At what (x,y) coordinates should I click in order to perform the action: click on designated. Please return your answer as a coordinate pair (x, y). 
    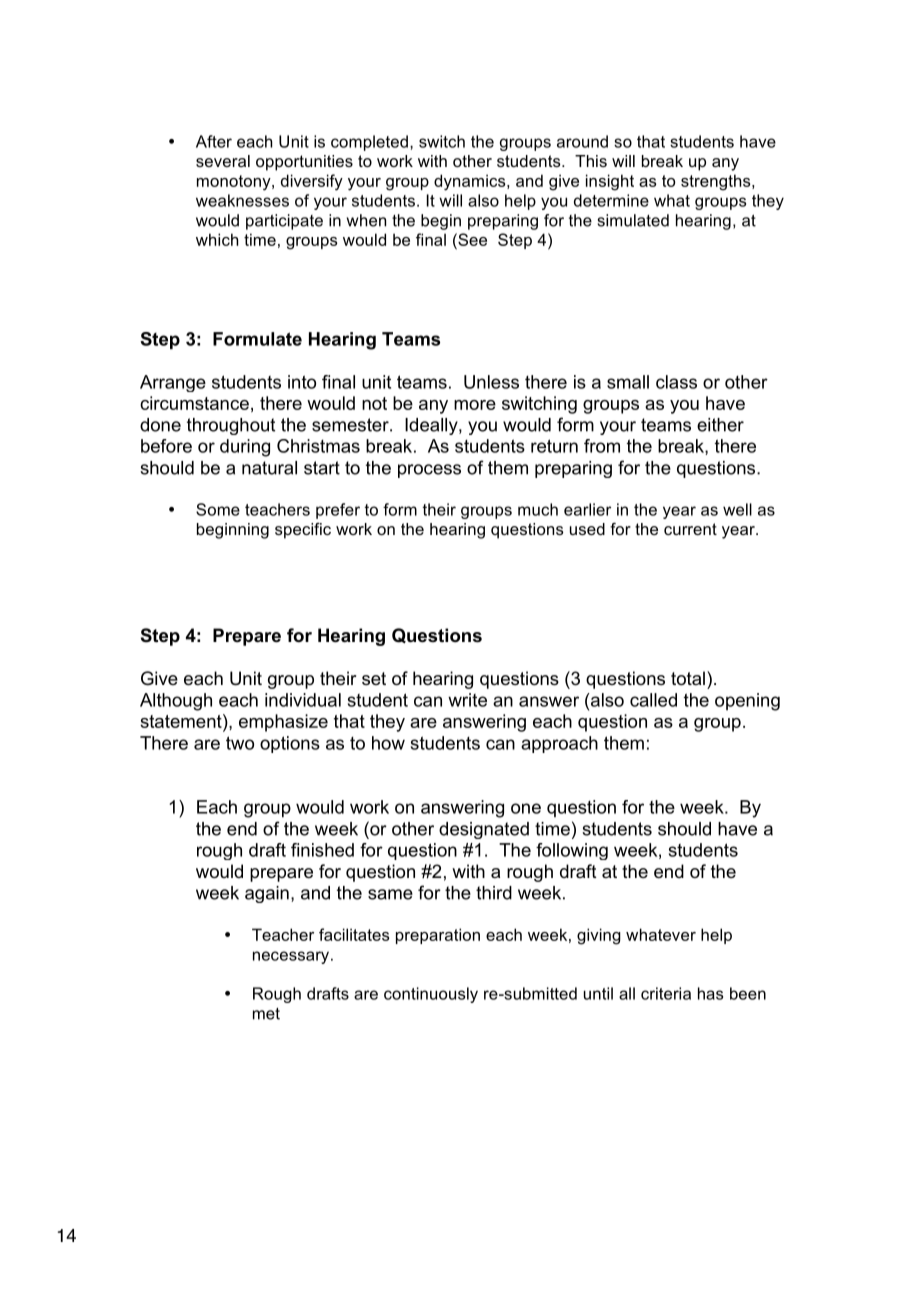
    Looking at the image, I should click on (484, 830).
